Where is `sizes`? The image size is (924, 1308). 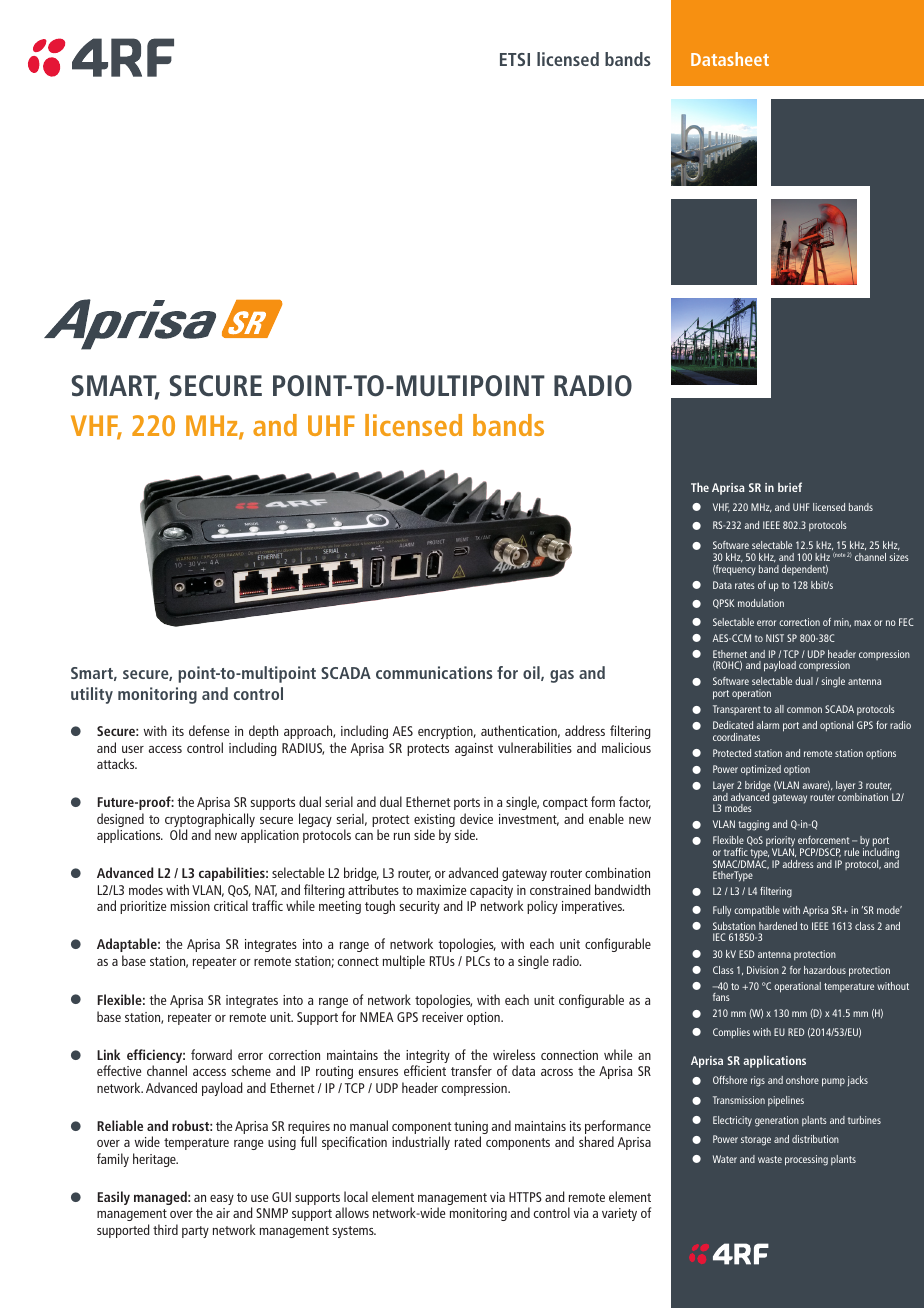 sizes is located at coordinates (899, 557).
